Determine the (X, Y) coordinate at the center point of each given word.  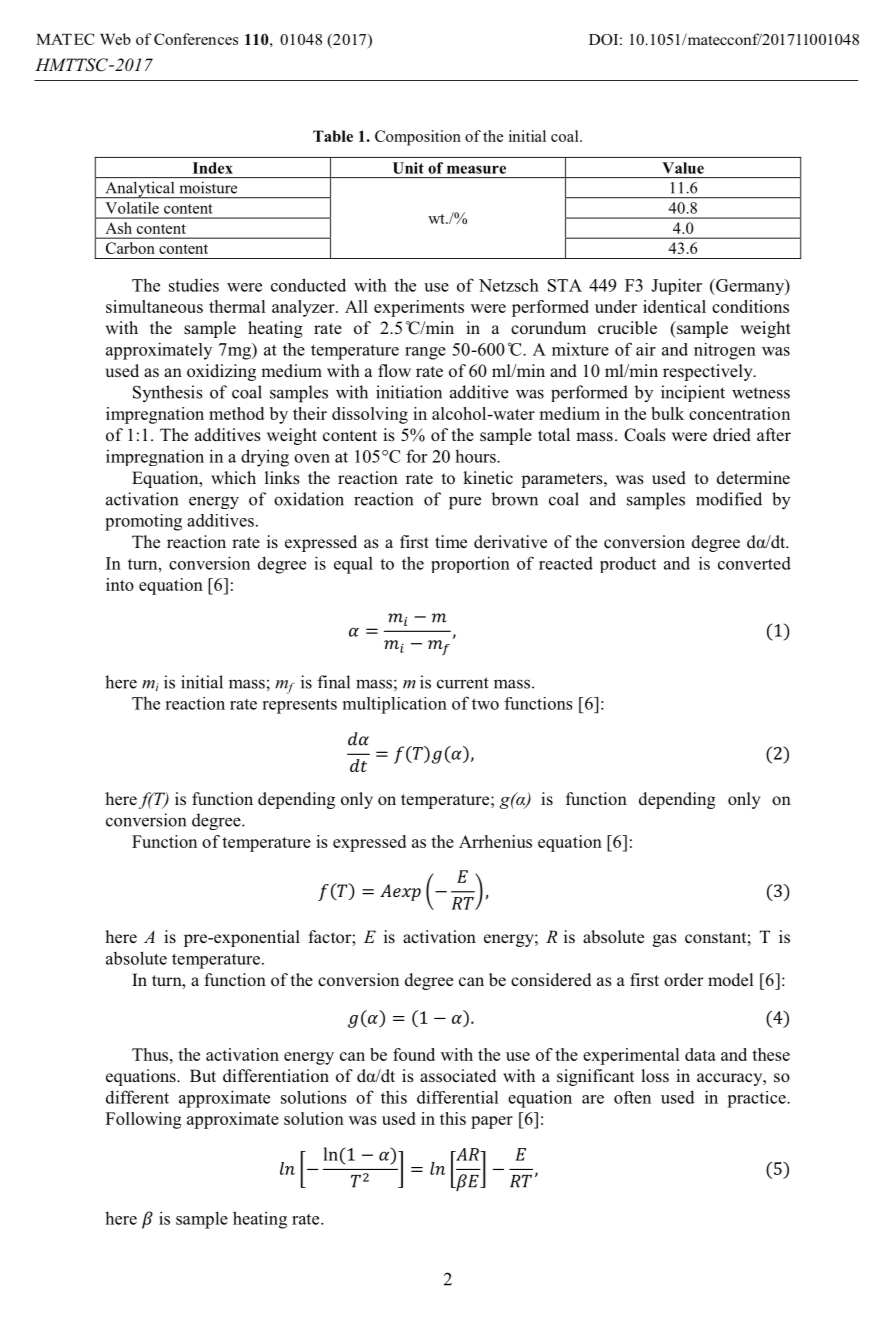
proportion (470, 564)
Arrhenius (495, 841)
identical (674, 306)
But (203, 1075)
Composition (418, 138)
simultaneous (154, 306)
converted (754, 563)
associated (458, 1076)
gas (665, 940)
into (120, 584)
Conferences (196, 39)
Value (683, 168)
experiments (419, 308)
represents (299, 706)
